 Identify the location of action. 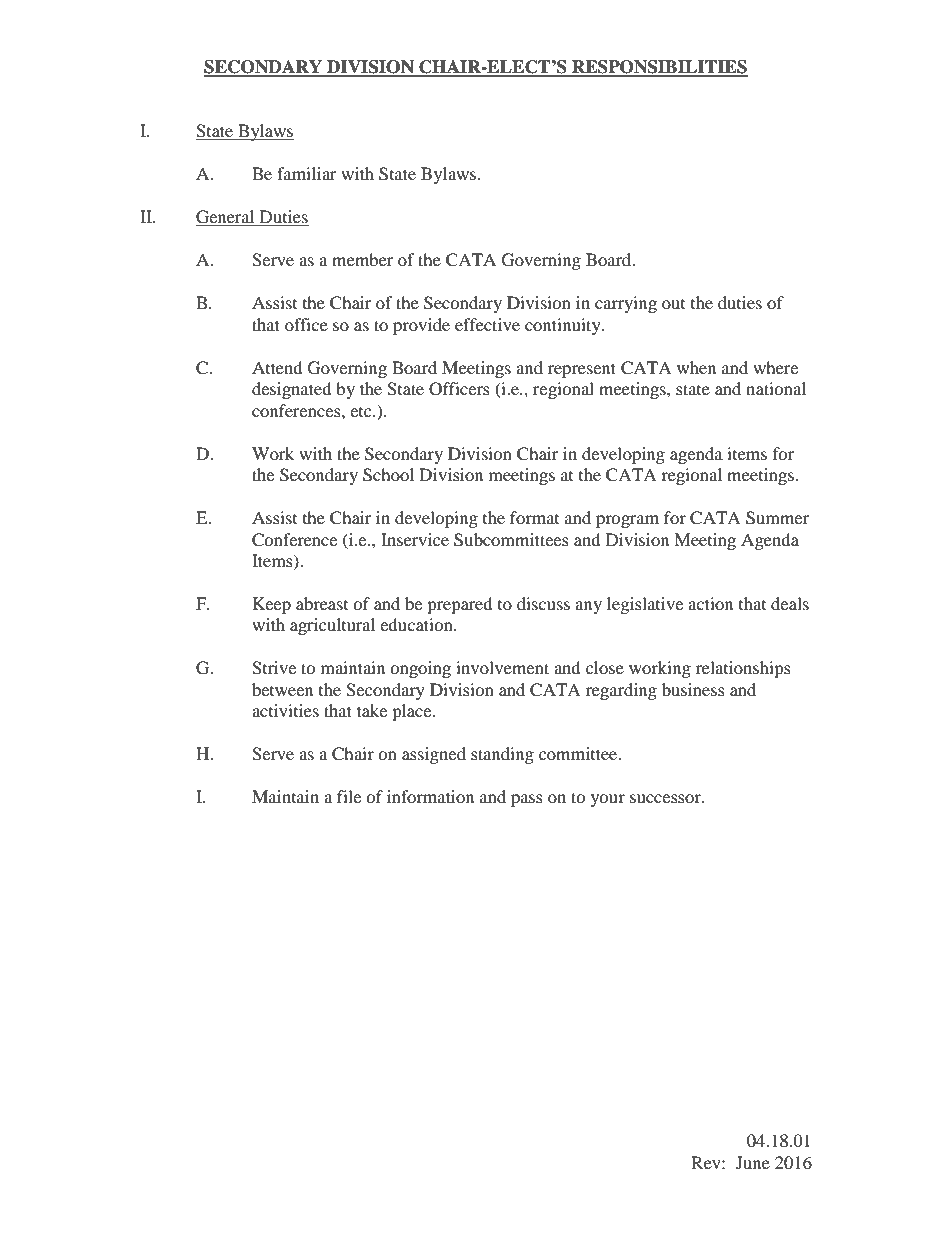
(710, 603).
